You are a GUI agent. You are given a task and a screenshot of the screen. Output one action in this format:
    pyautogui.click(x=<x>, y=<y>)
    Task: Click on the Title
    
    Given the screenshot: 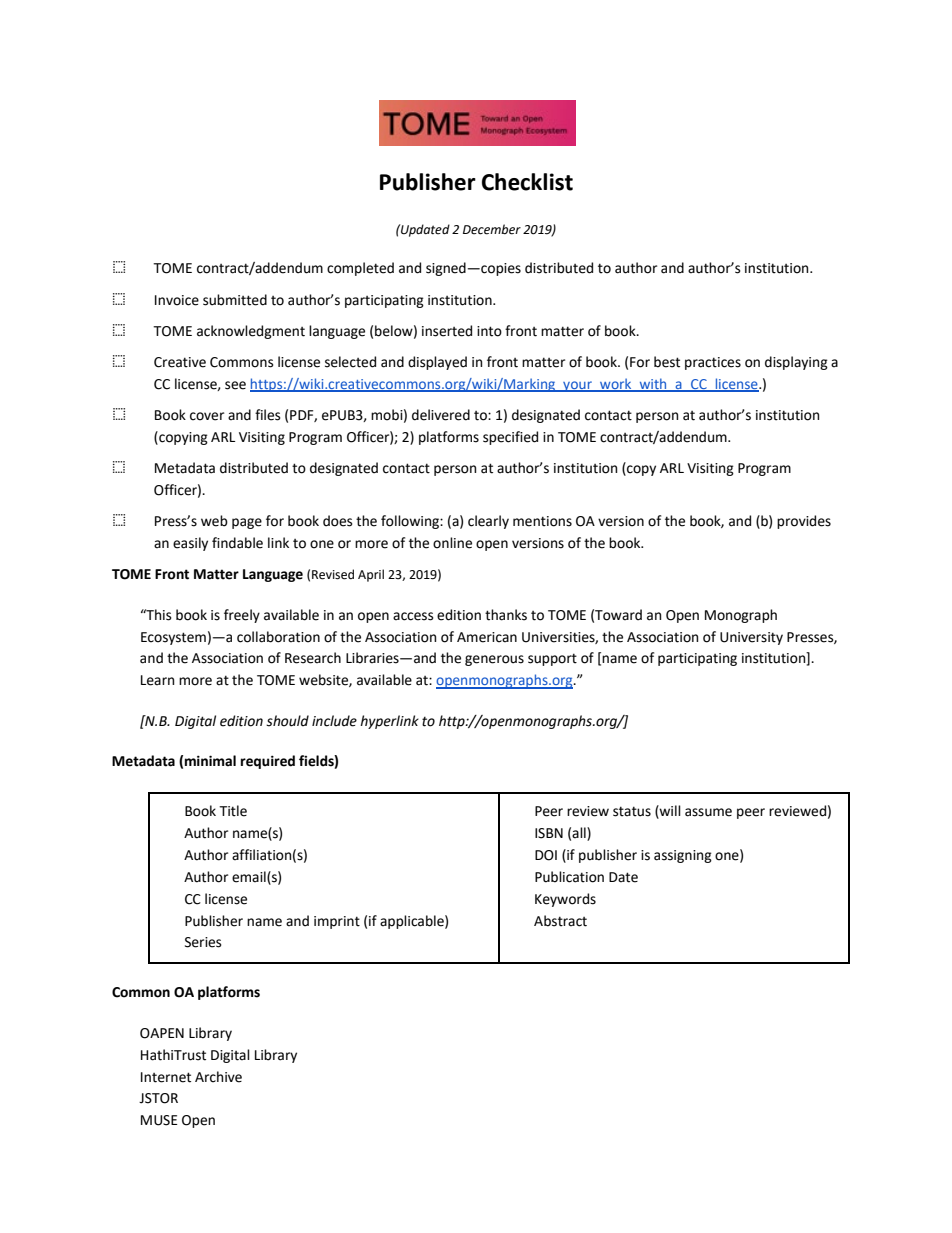 What is the action you would take?
    pyautogui.click(x=233, y=811)
